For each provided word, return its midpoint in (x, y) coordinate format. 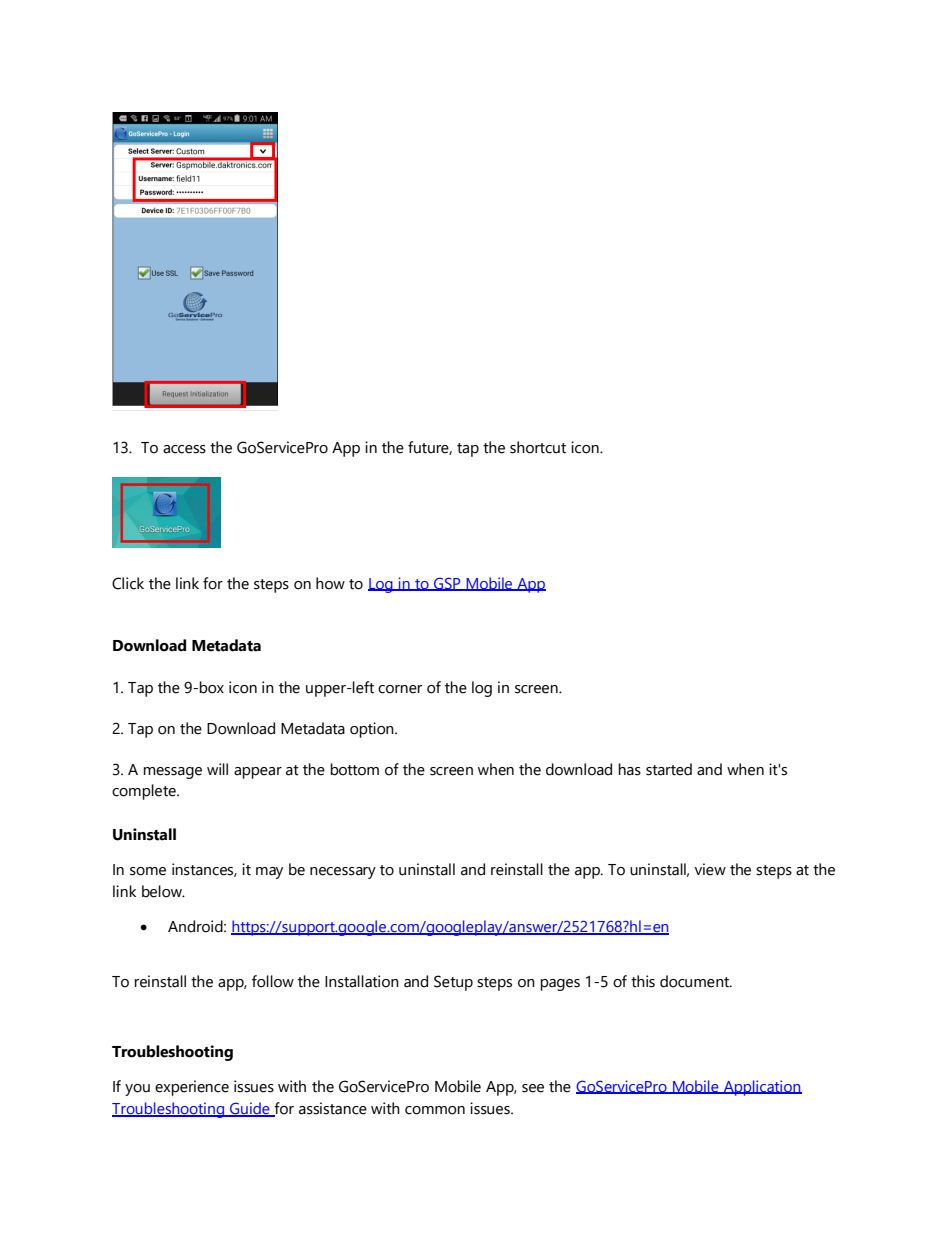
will (217, 769)
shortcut (538, 447)
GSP (447, 584)
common (435, 1110)
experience (192, 1088)
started (669, 769)
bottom (354, 769)
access (184, 449)
